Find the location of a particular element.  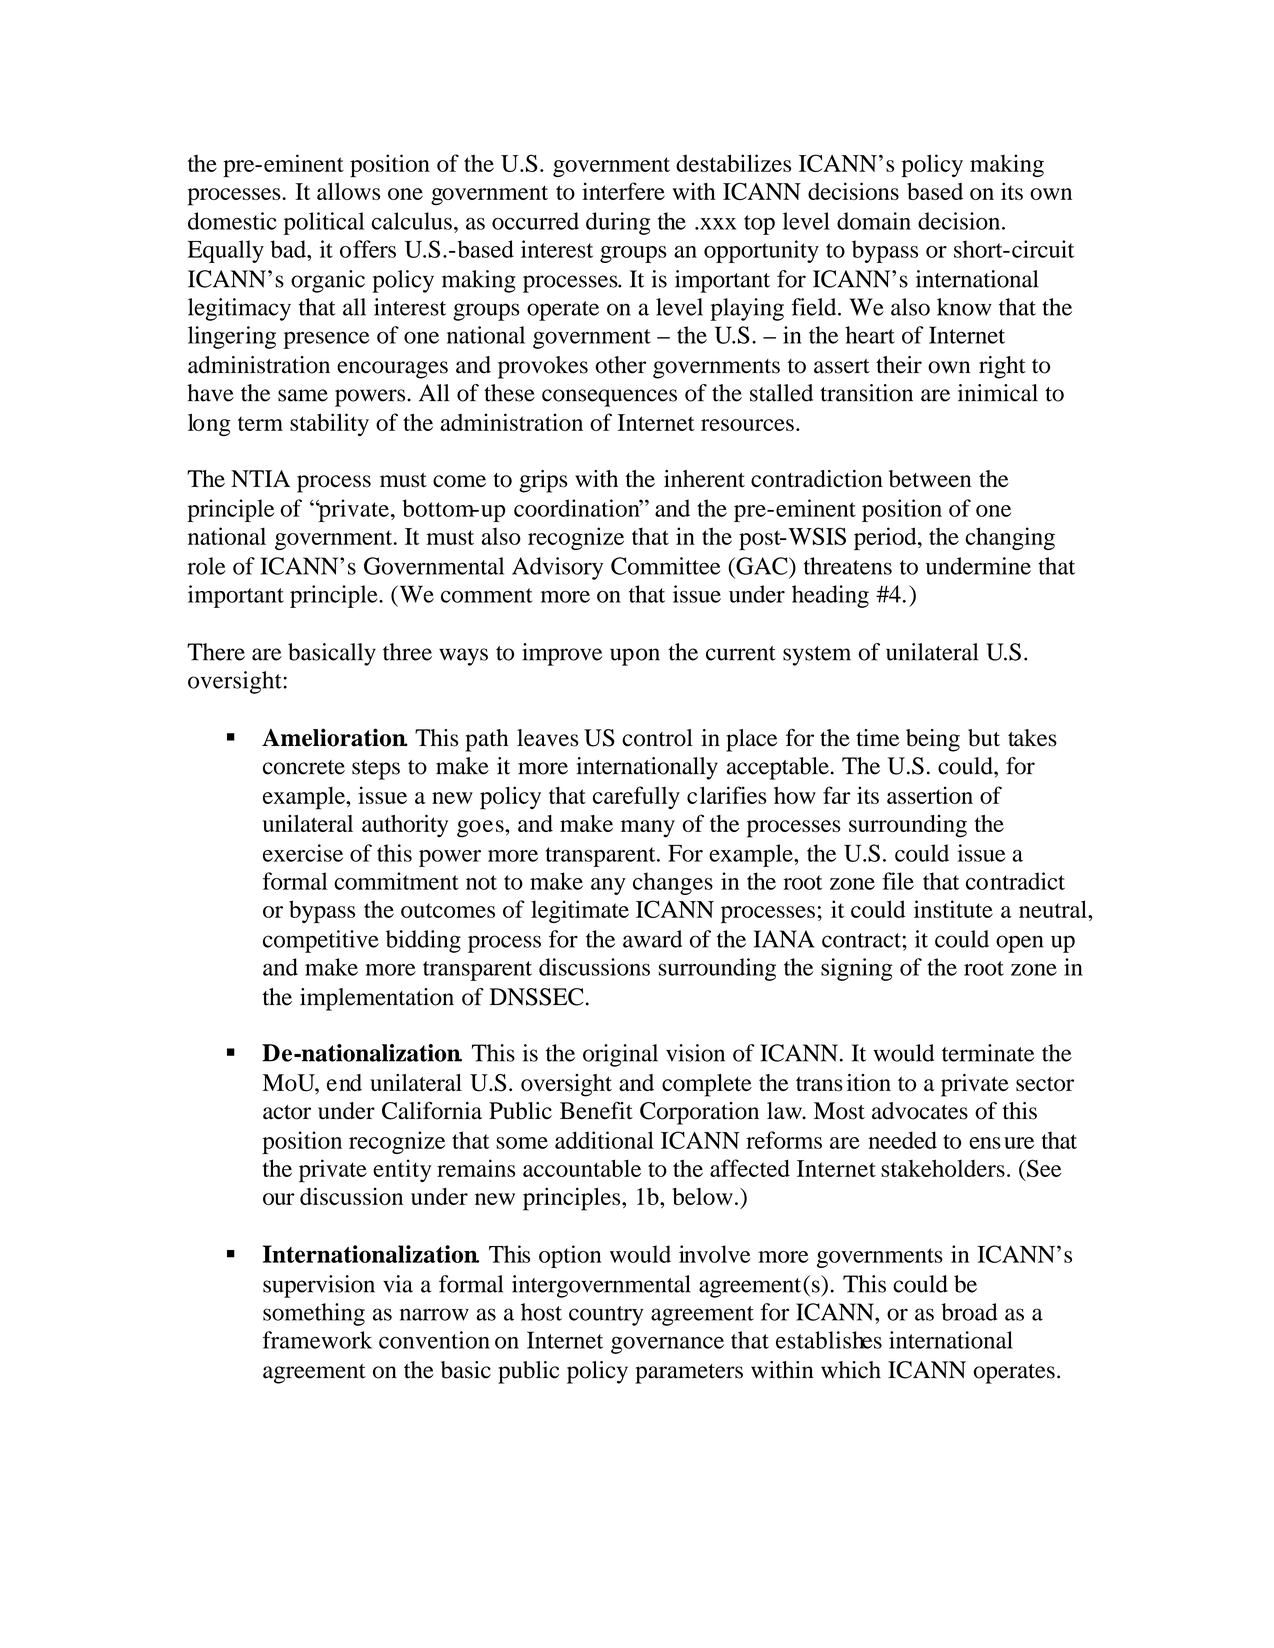

changing is located at coordinates (1010, 538).
